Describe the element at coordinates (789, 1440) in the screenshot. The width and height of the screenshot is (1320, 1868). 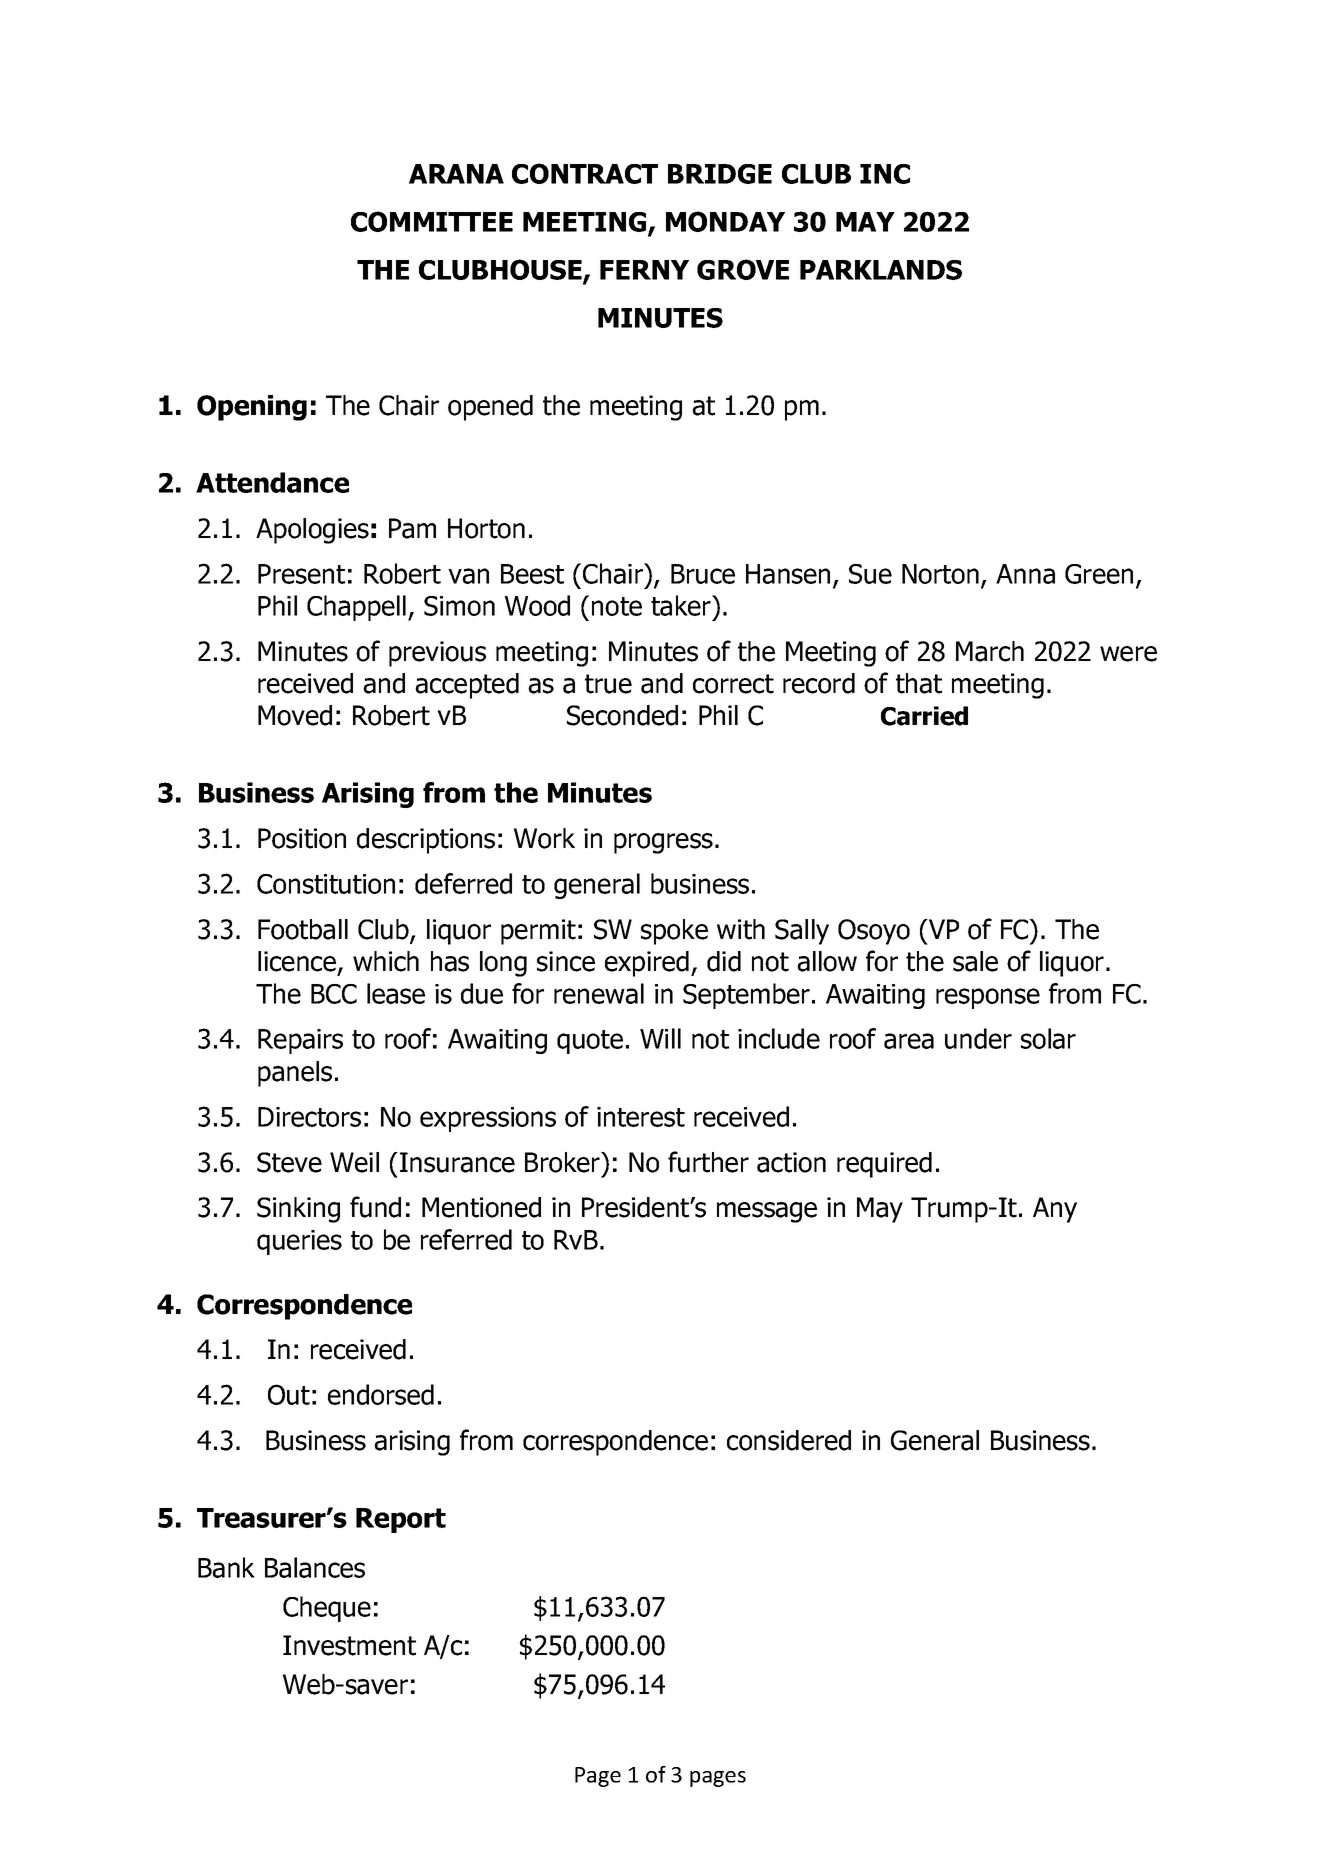
I see `considered` at that location.
